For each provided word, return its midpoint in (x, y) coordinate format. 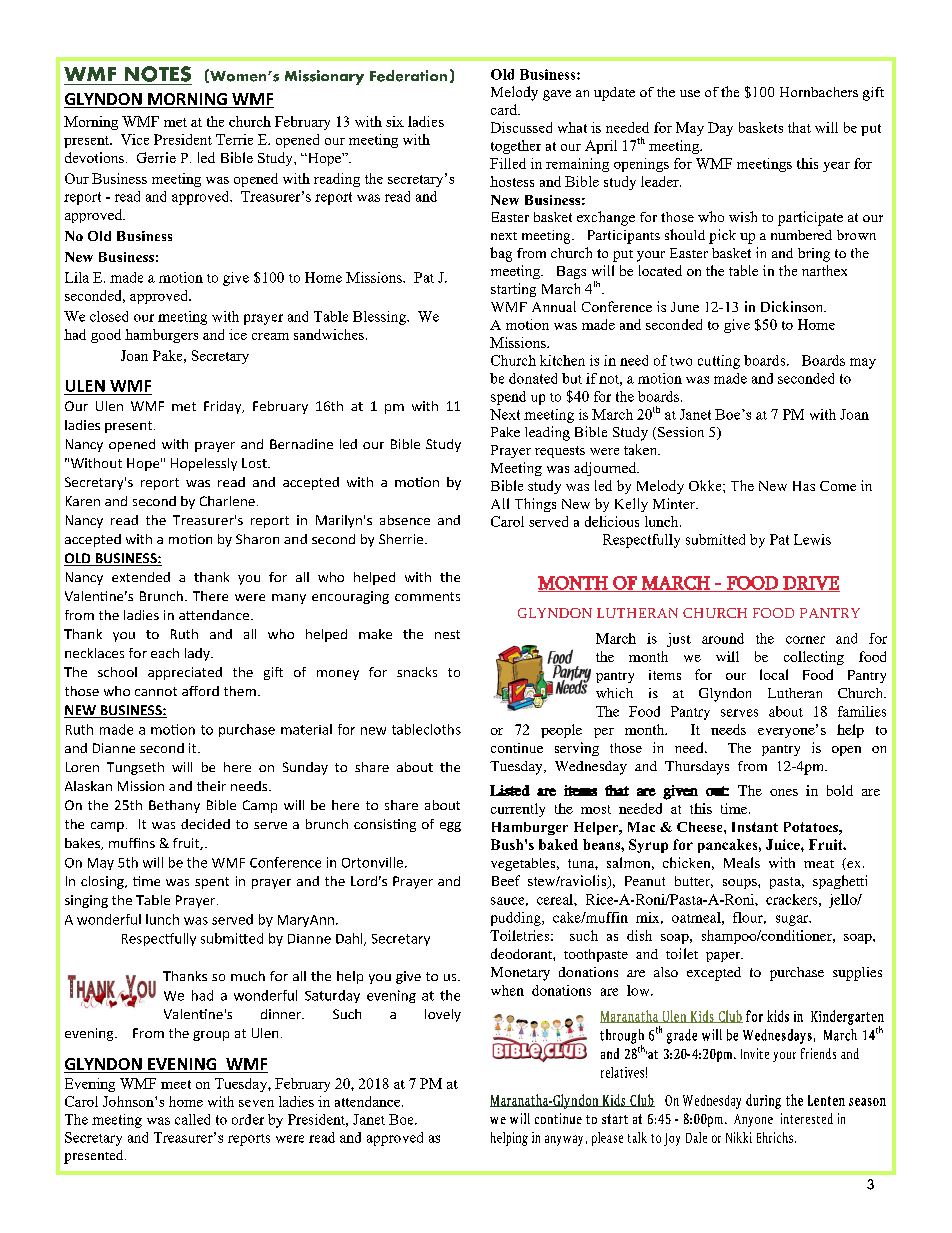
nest (447, 634)
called (192, 1119)
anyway (564, 1140)
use (690, 93)
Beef (506, 880)
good (106, 336)
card (505, 109)
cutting (719, 362)
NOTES (158, 74)
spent (212, 883)
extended (141, 577)
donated (533, 378)
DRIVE (810, 584)
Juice (784, 844)
